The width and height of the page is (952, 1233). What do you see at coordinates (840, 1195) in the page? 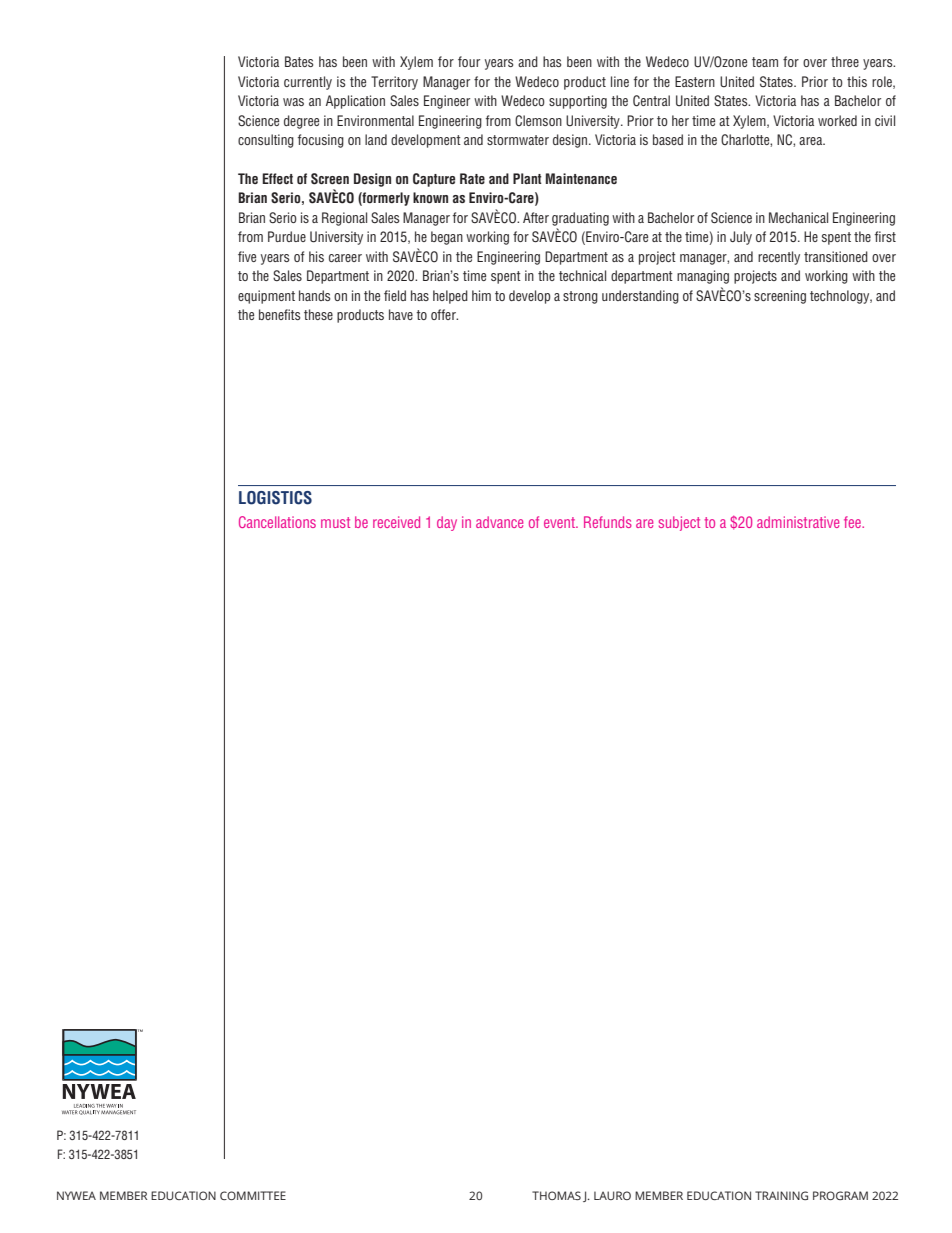
I see `PROGRAM` at bounding box center [840, 1195].
